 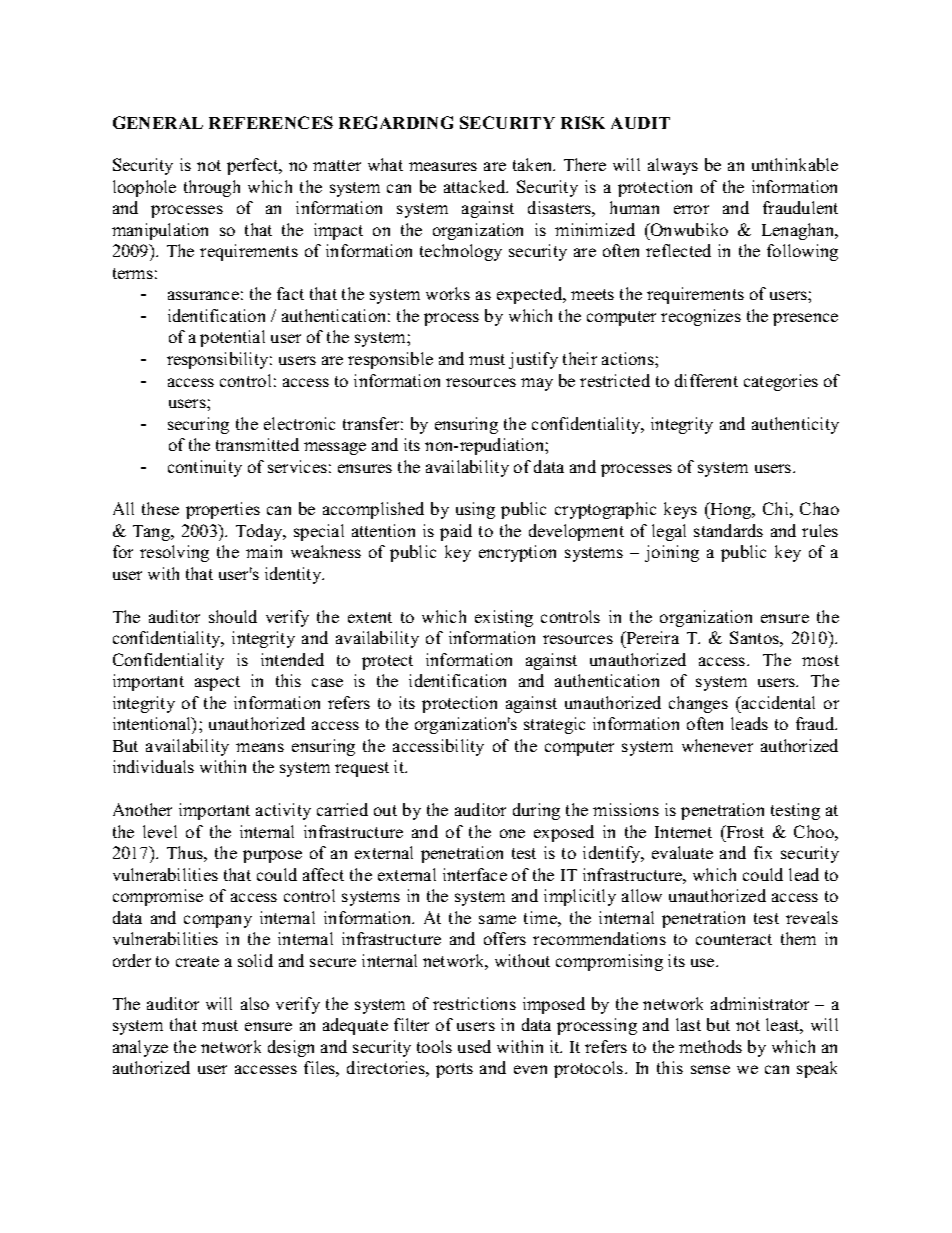 I want to click on fix, so click(x=763, y=852).
